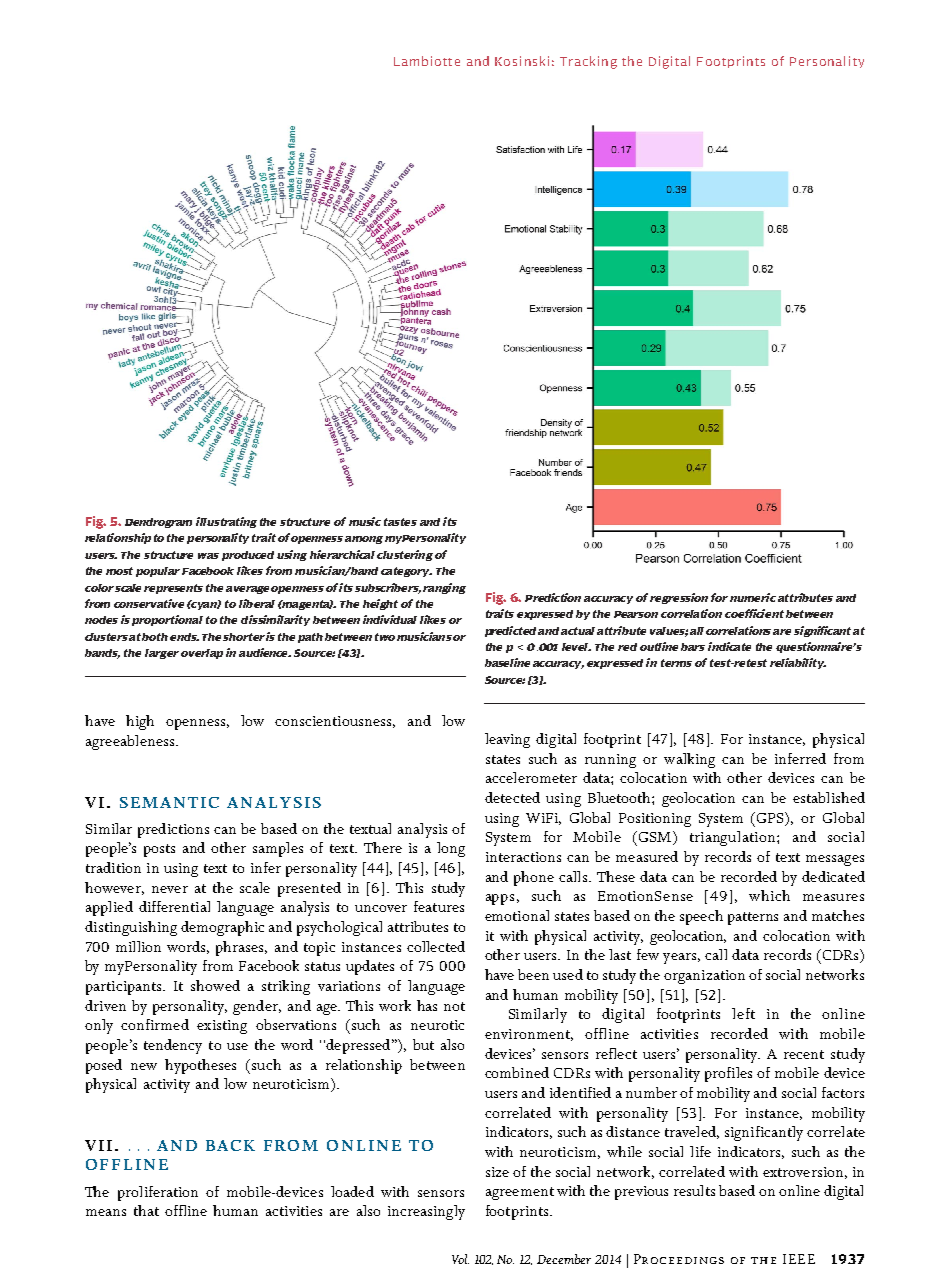  I want to click on regression, so click(679, 598).
